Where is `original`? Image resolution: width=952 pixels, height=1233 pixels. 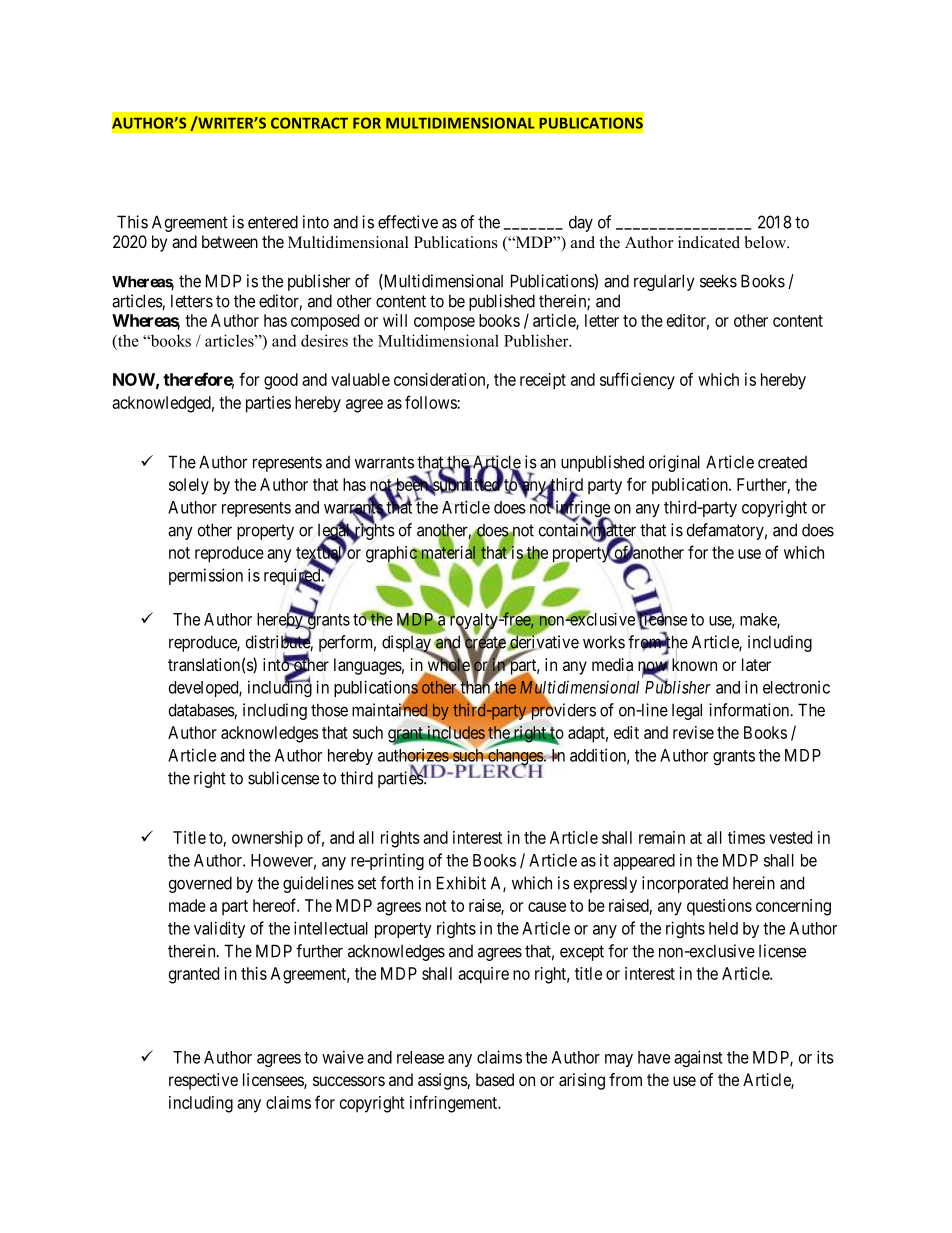
original is located at coordinates (674, 463).
